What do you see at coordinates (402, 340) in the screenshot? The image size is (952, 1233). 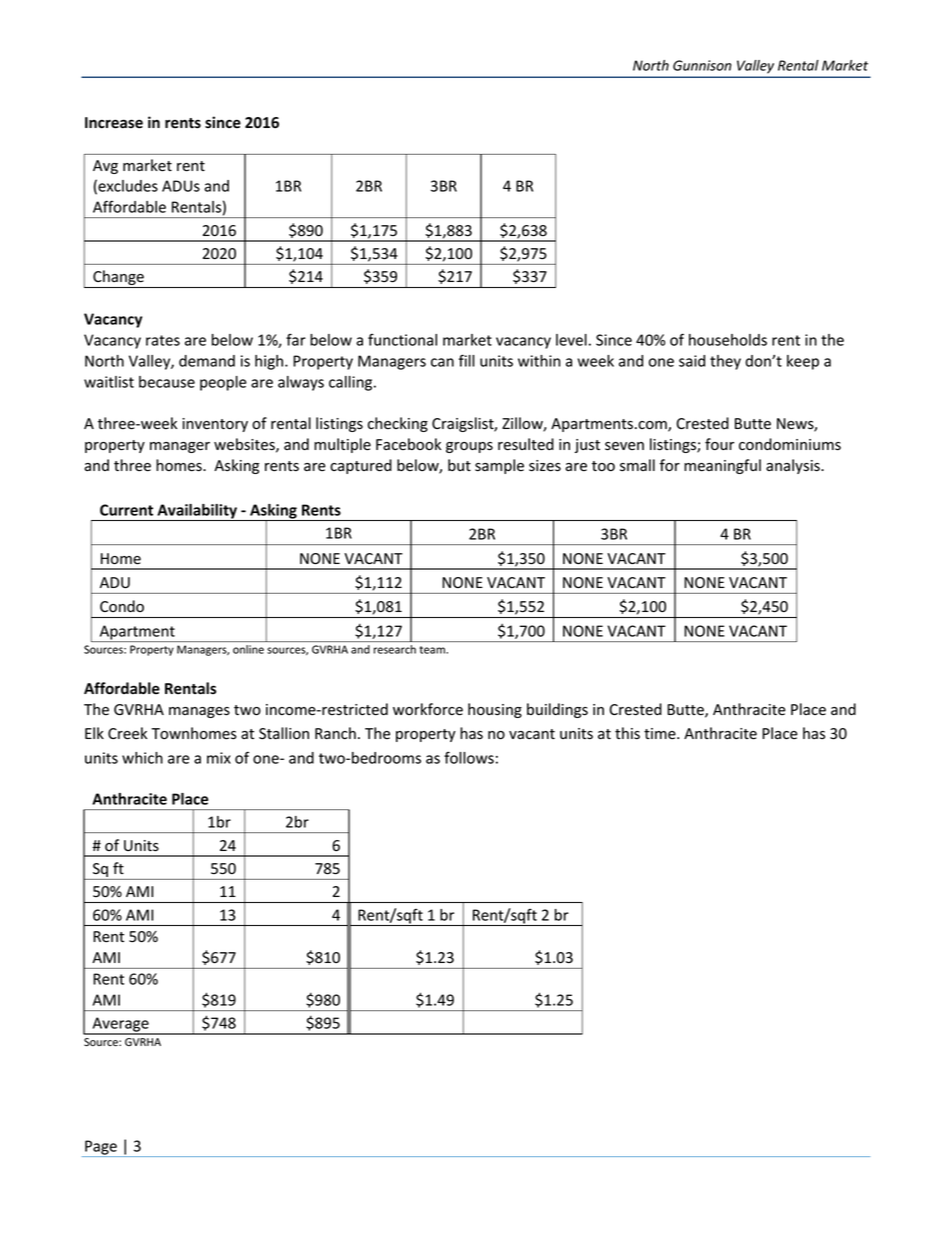 I see `functional` at bounding box center [402, 340].
